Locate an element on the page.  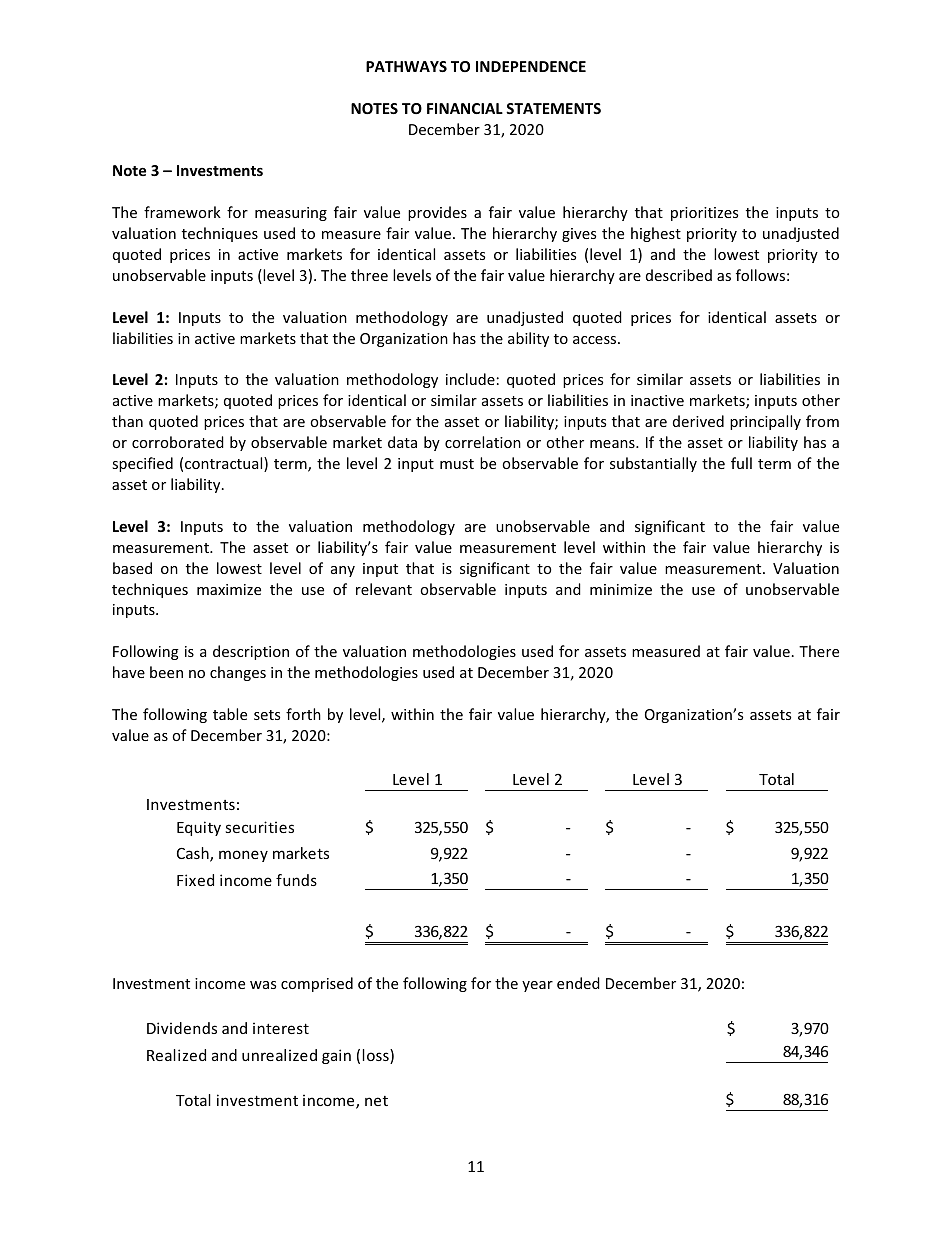
principally is located at coordinates (765, 422).
